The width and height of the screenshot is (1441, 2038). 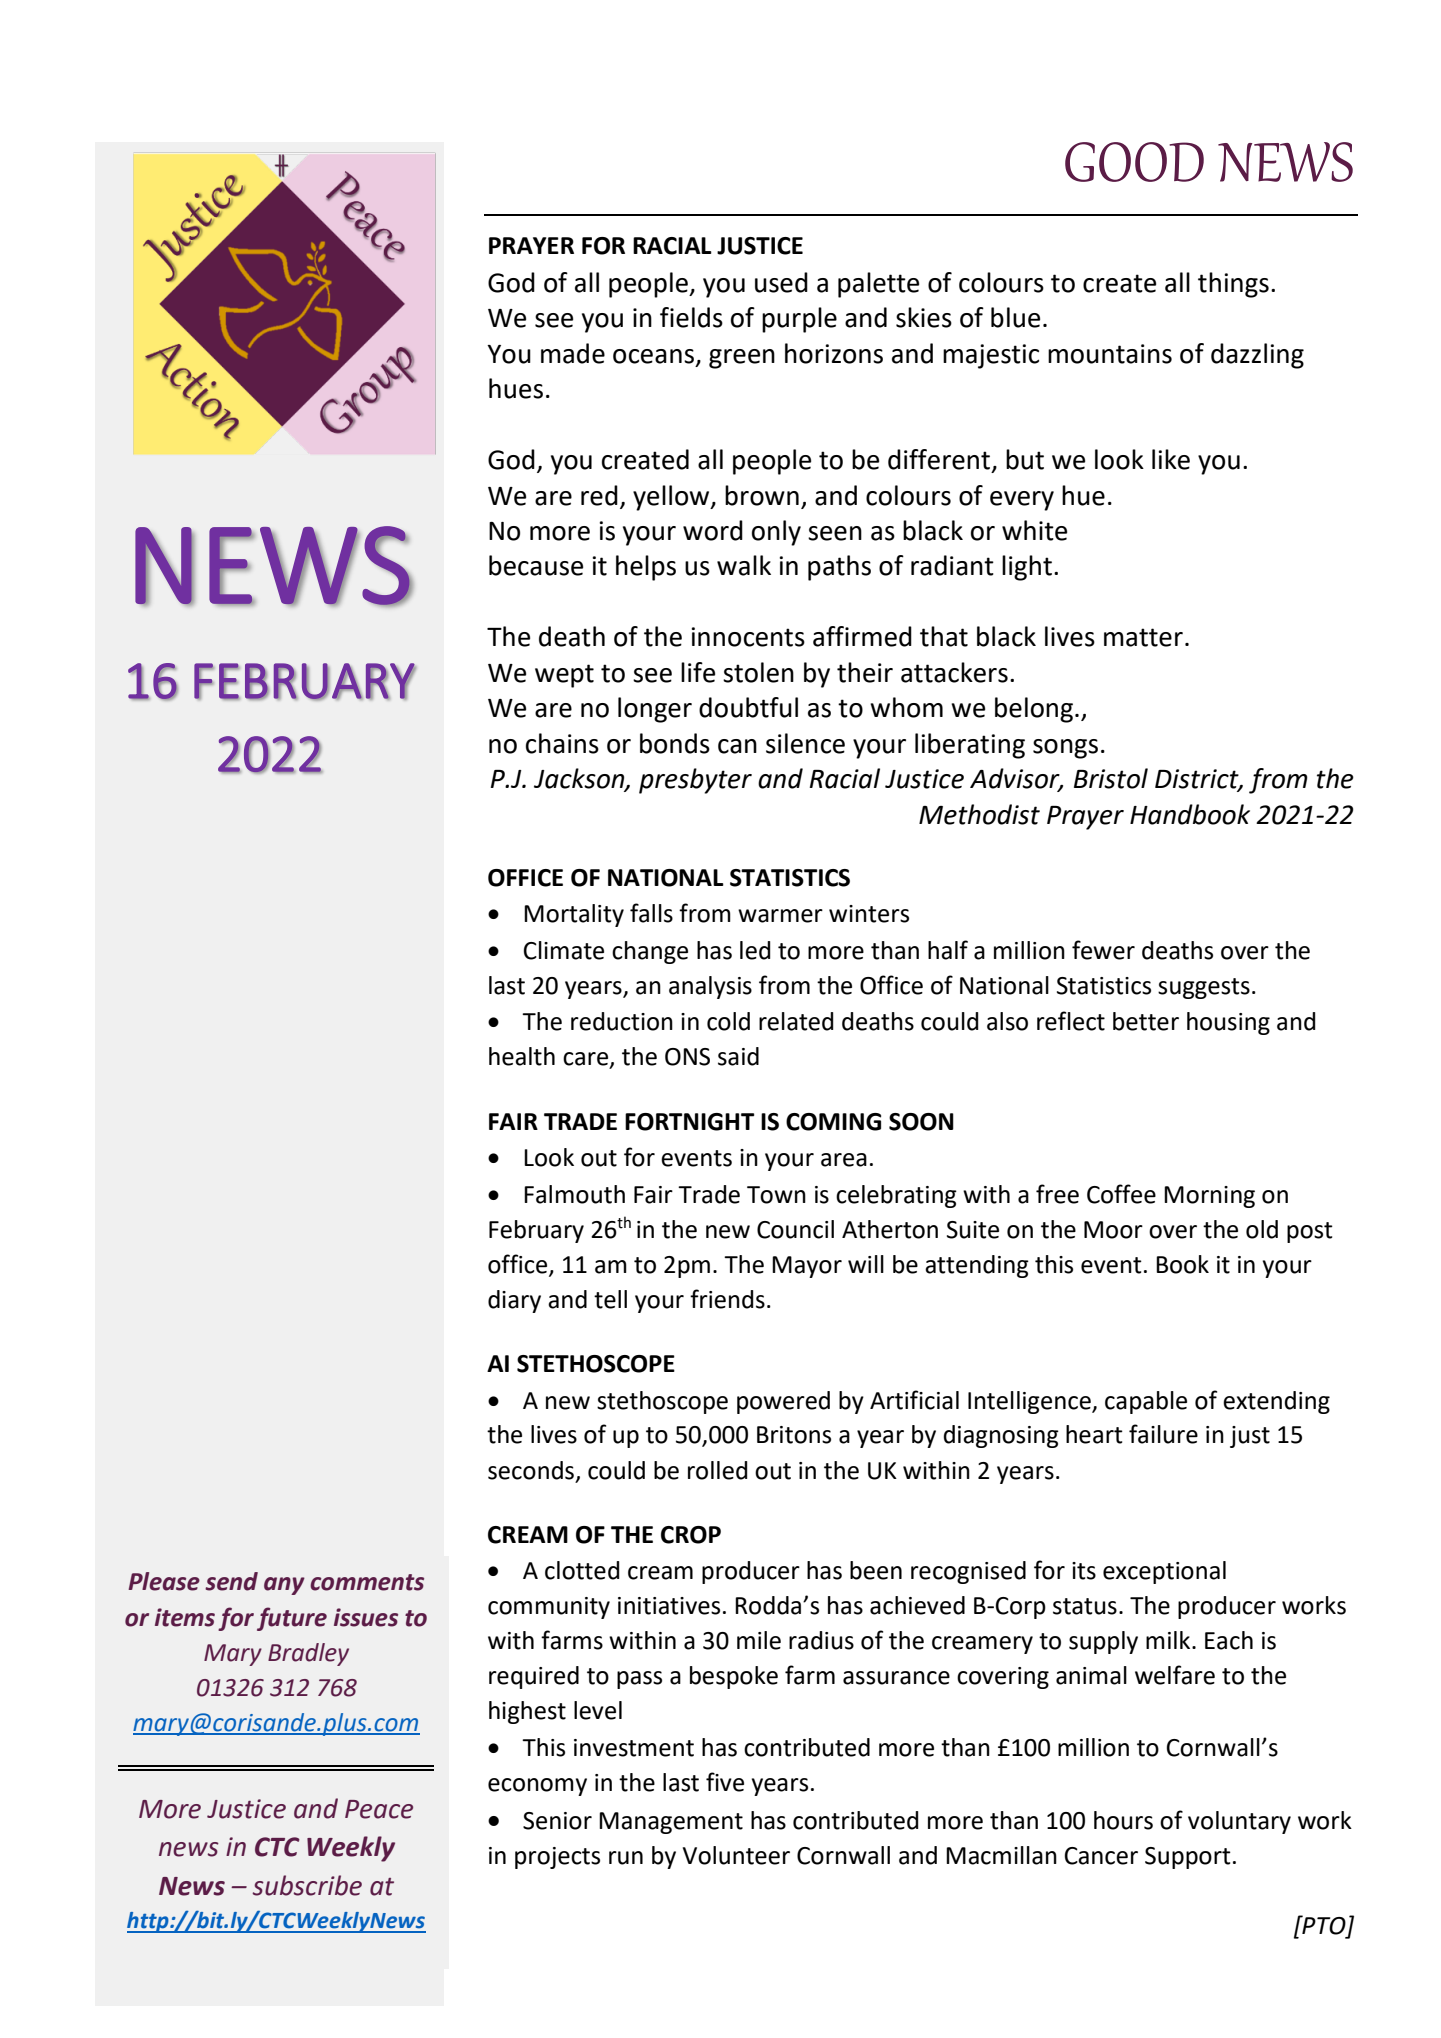 I want to click on Volunteer, so click(x=736, y=1855).
